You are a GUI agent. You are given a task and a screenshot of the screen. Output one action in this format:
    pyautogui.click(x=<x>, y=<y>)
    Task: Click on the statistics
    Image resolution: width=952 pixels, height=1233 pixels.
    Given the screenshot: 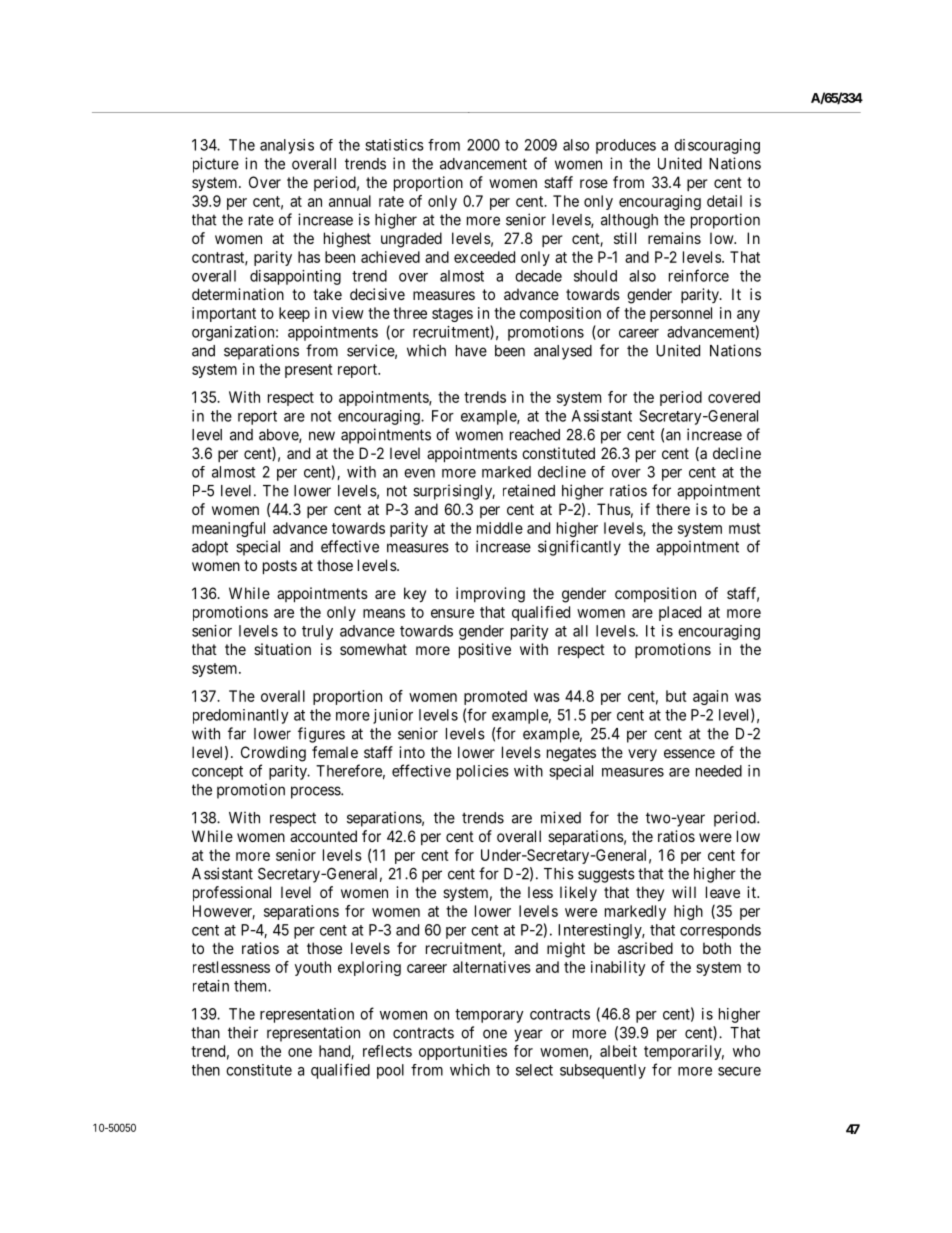 What is the action you would take?
    pyautogui.click(x=394, y=145)
